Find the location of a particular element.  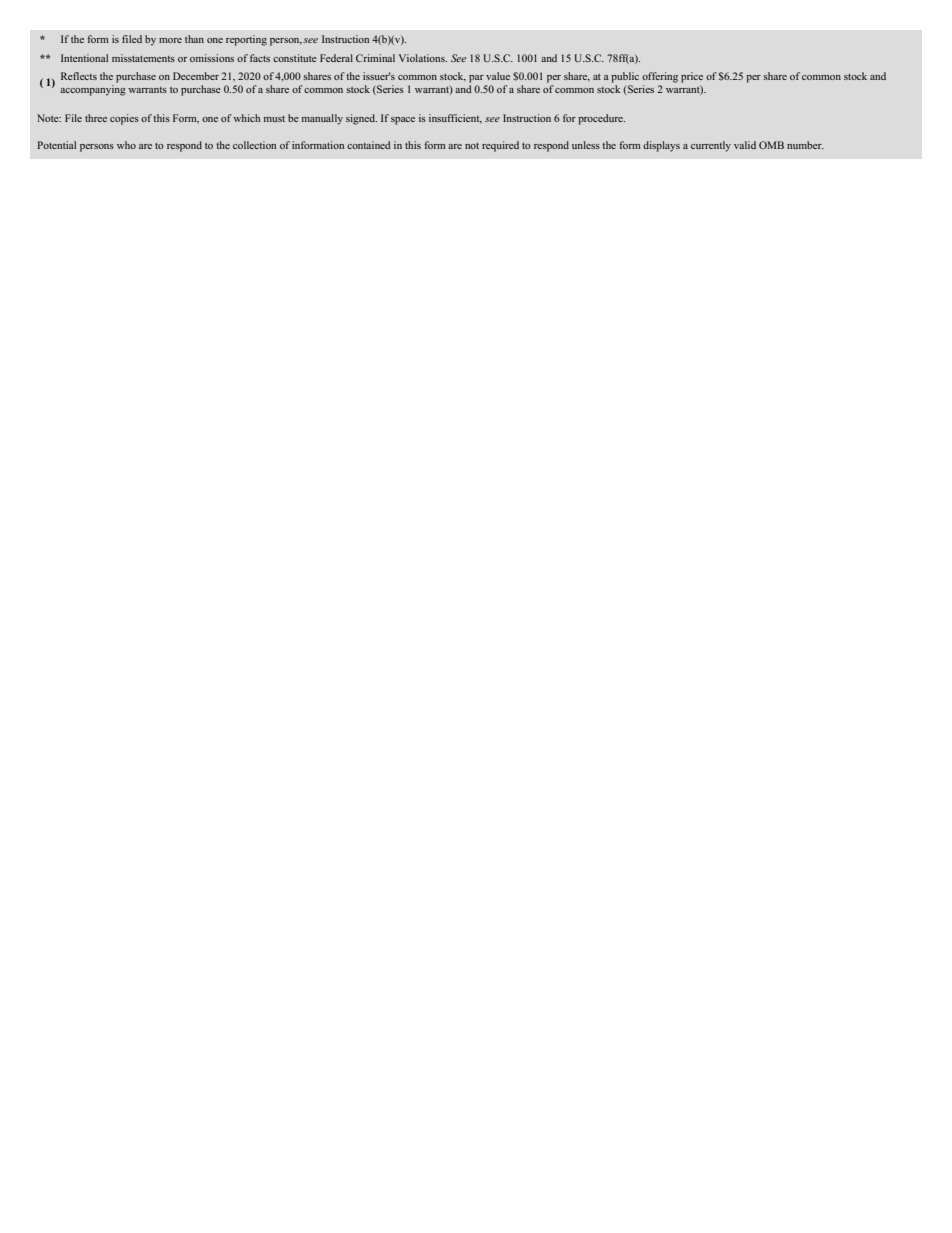

more is located at coordinates (170, 40).
